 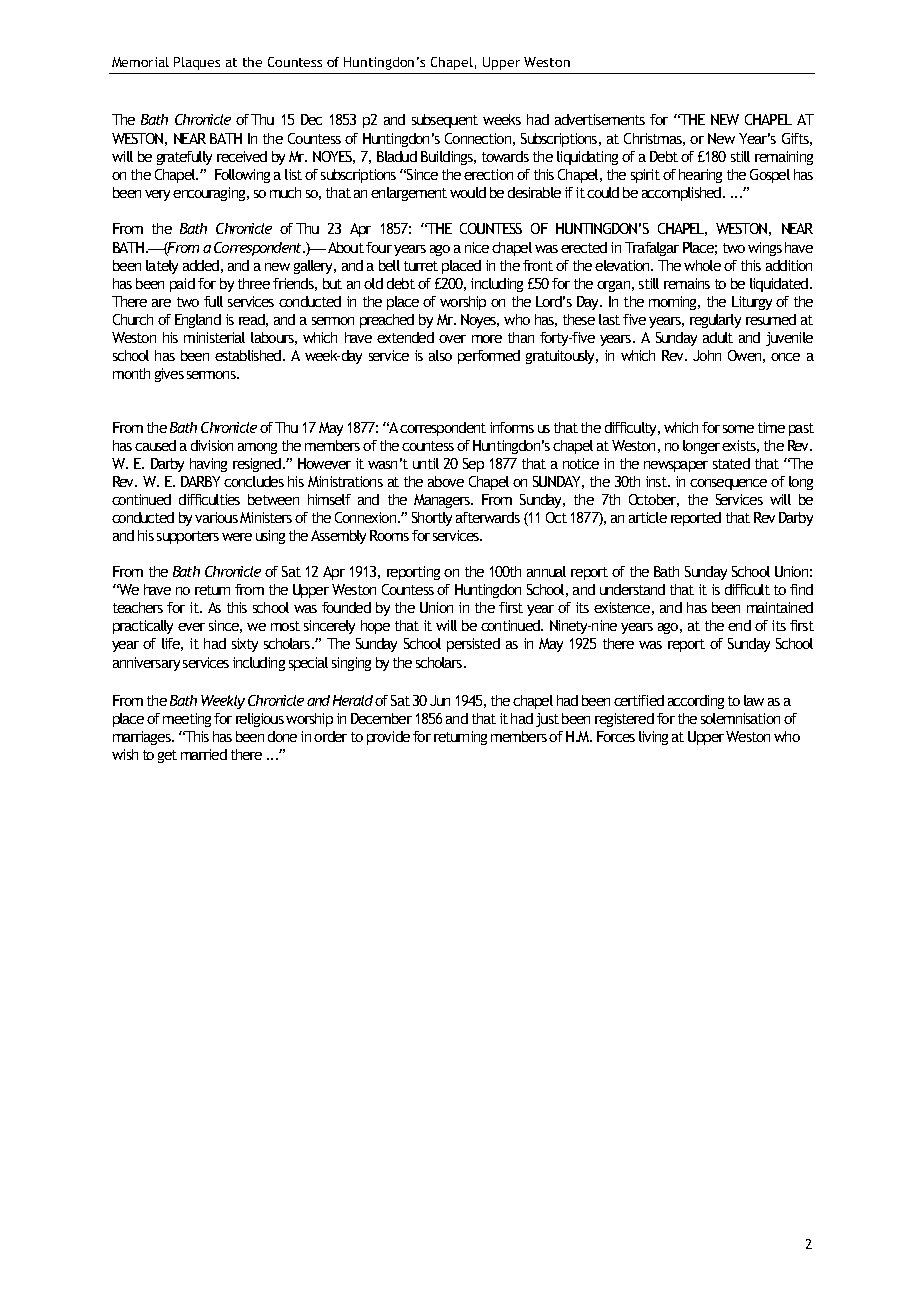 I want to click on subsequent, so click(x=445, y=121).
